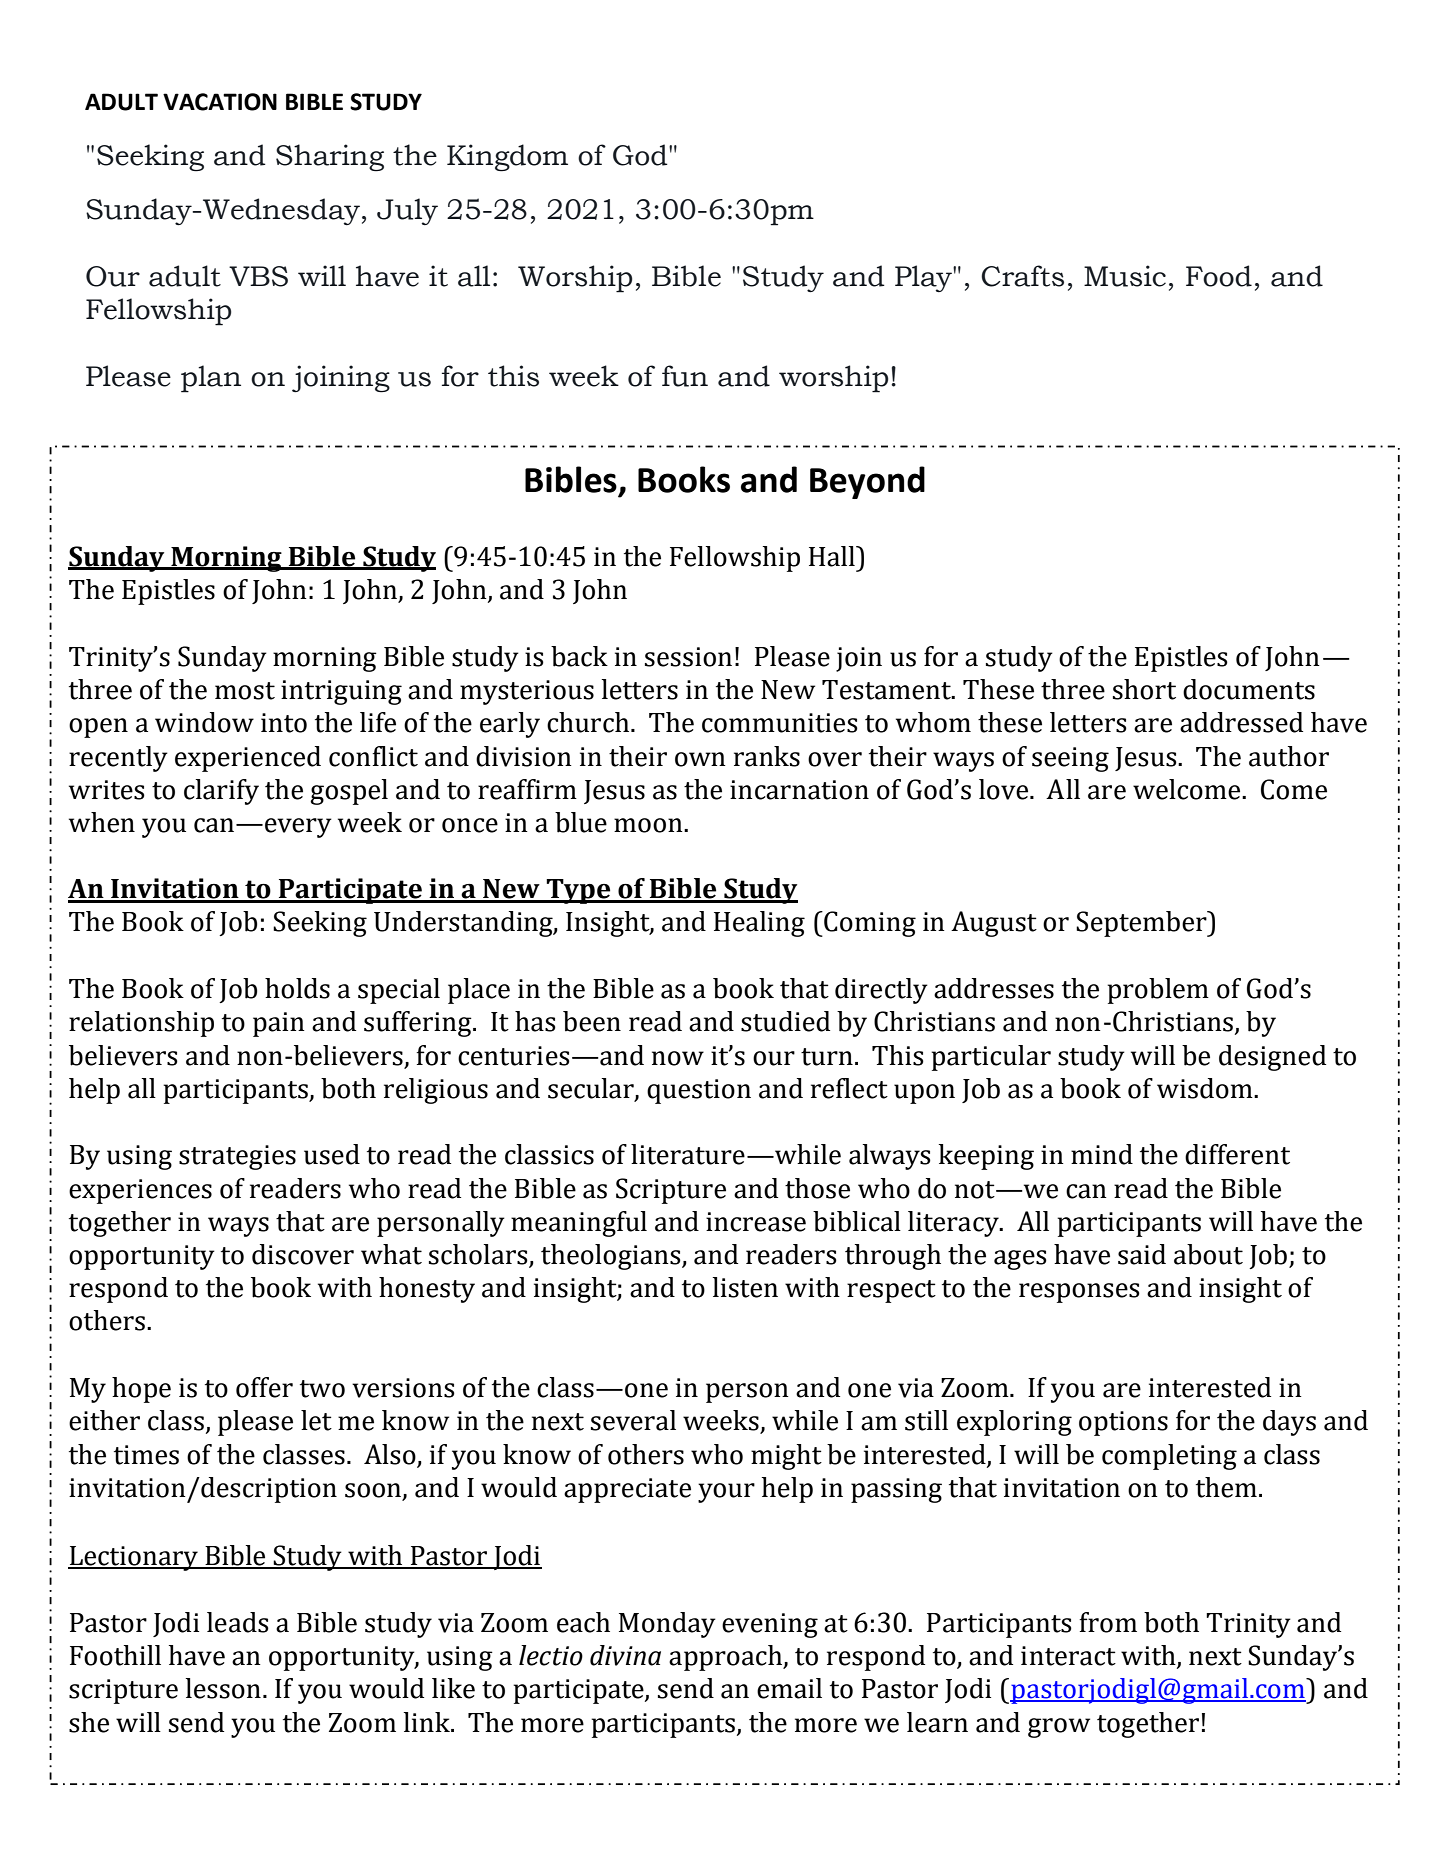  I want to click on increase, so click(756, 1222).
